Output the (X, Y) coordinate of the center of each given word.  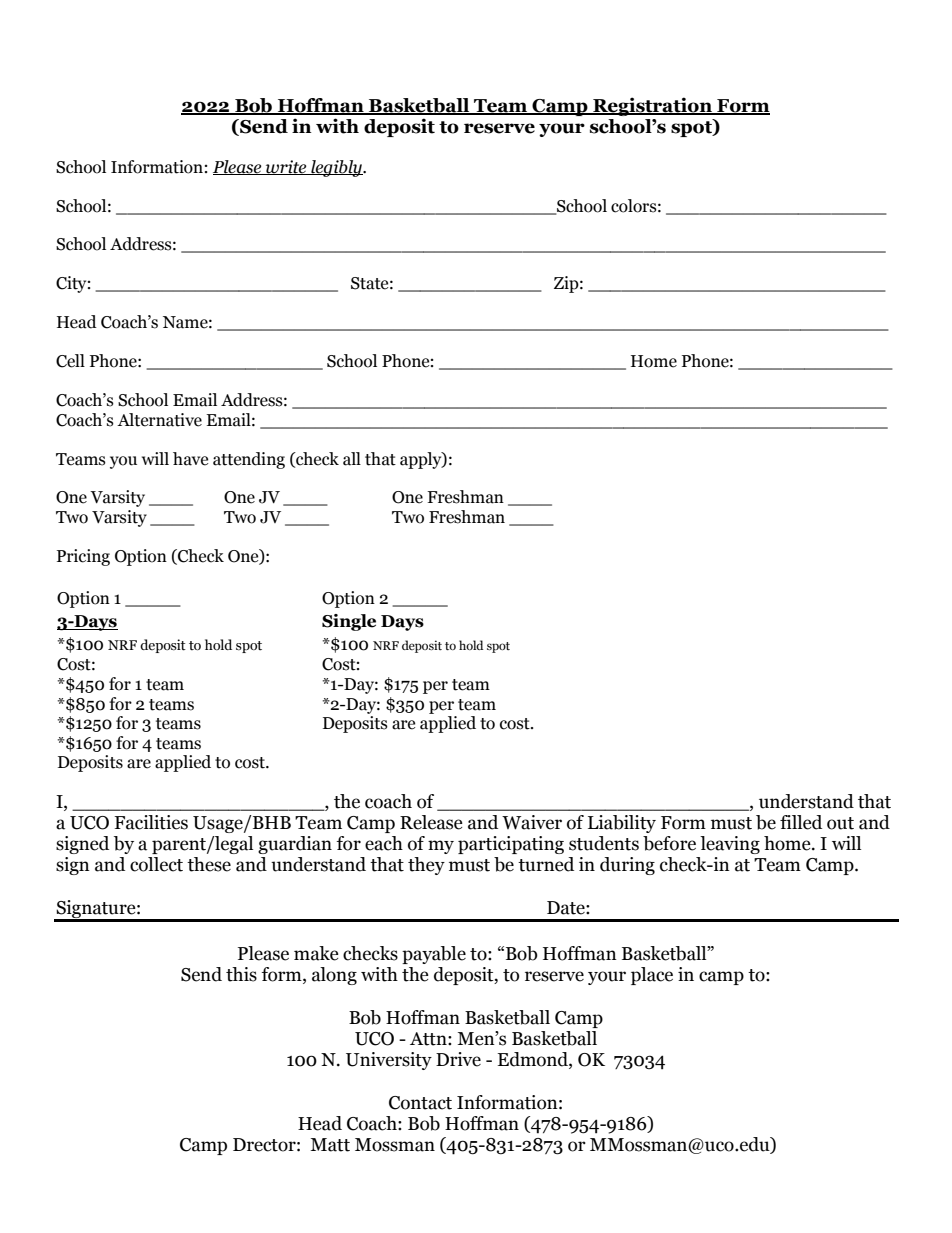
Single (349, 622)
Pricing (83, 557)
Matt (330, 1145)
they (426, 866)
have (190, 459)
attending (249, 460)
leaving (730, 845)
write (286, 167)
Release (431, 822)
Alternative (159, 420)
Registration (652, 106)
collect (156, 864)
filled (801, 822)
